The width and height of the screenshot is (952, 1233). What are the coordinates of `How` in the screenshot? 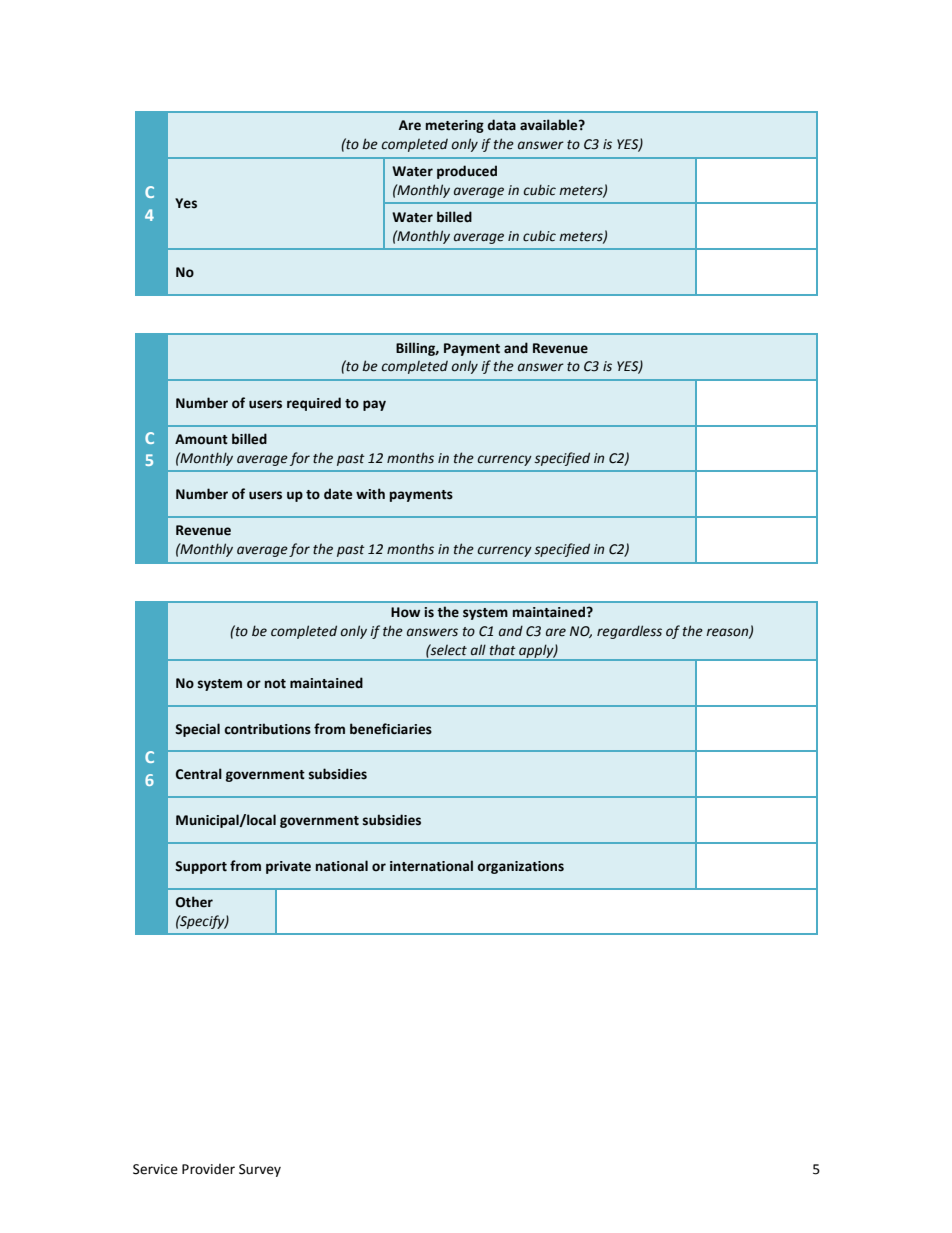 It's located at (405, 612).
